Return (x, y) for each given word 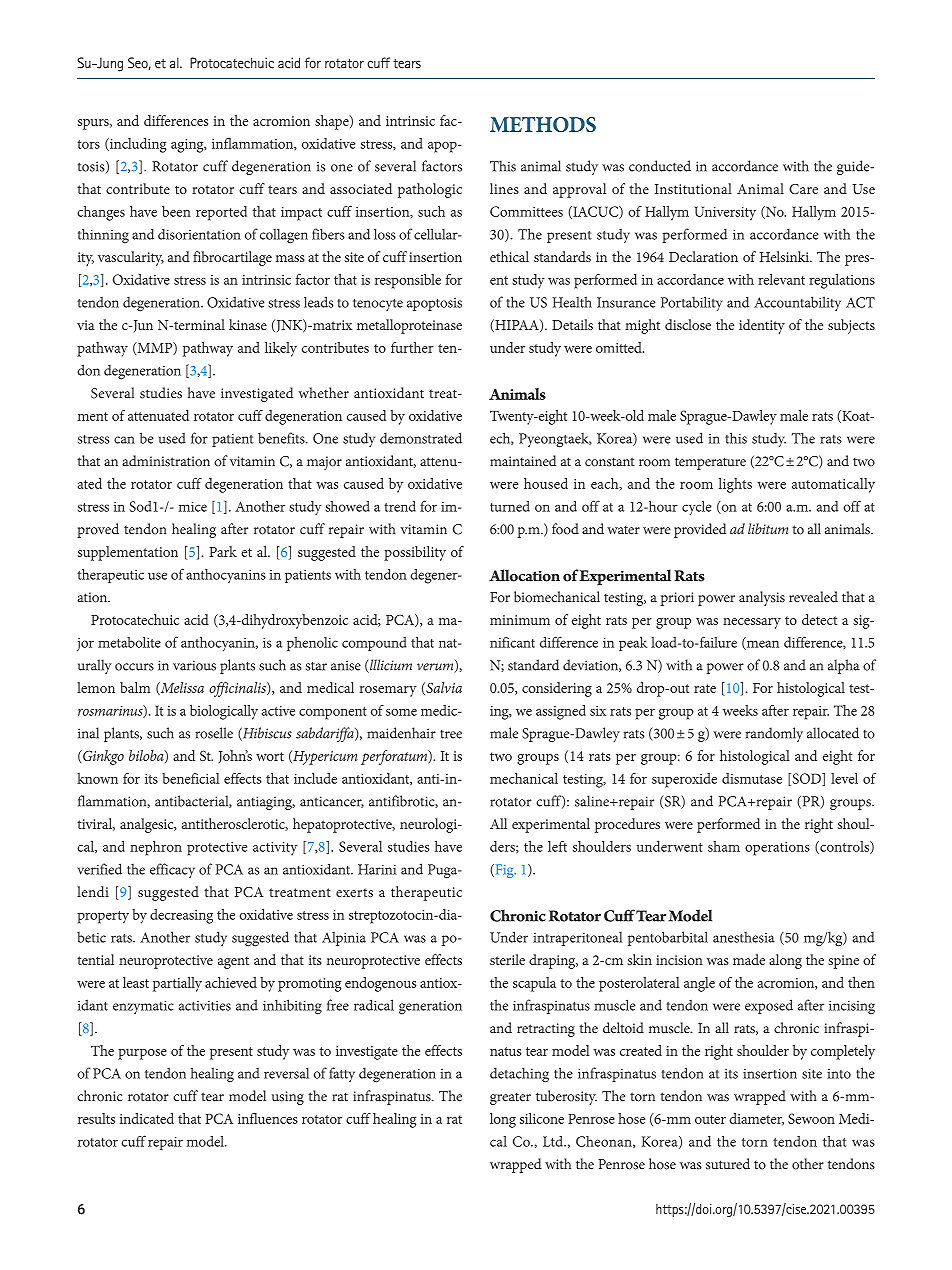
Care (803, 189)
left (557, 846)
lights (735, 485)
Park (223, 551)
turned (510, 506)
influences (268, 1118)
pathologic (430, 190)
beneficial (190, 778)
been (176, 211)
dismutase (752, 778)
